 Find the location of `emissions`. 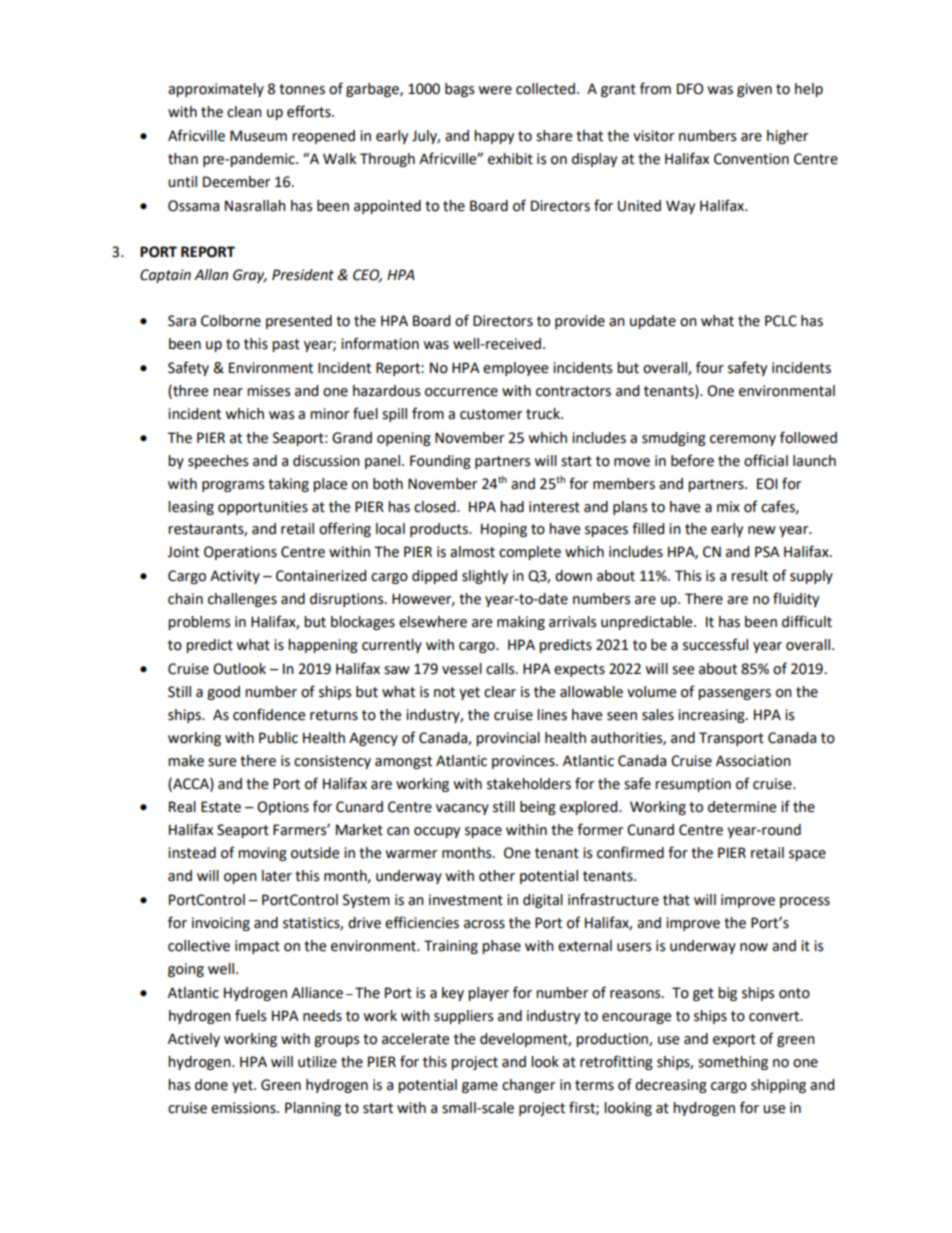

emissions is located at coordinates (244, 1108).
